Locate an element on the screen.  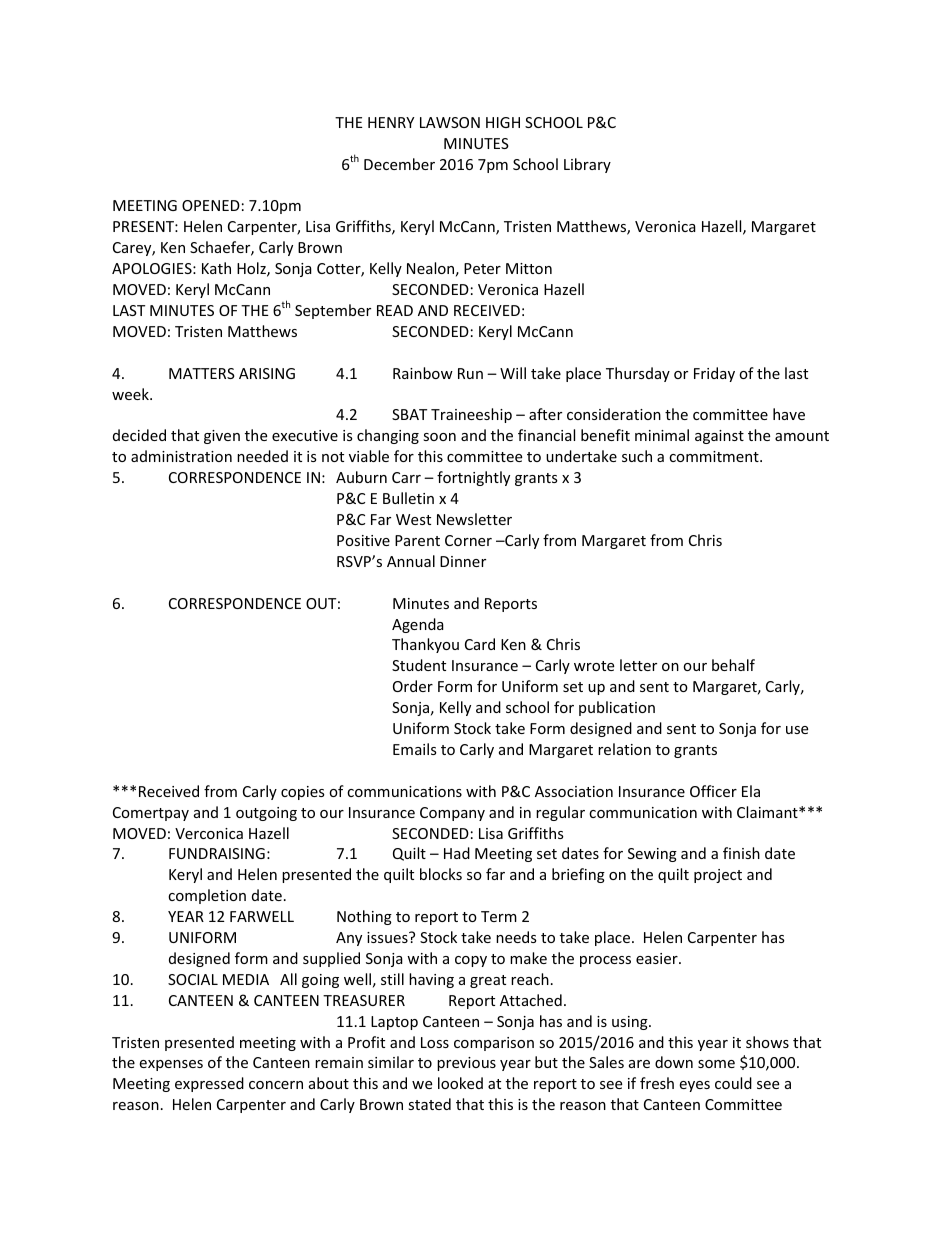
copies is located at coordinates (303, 793).
